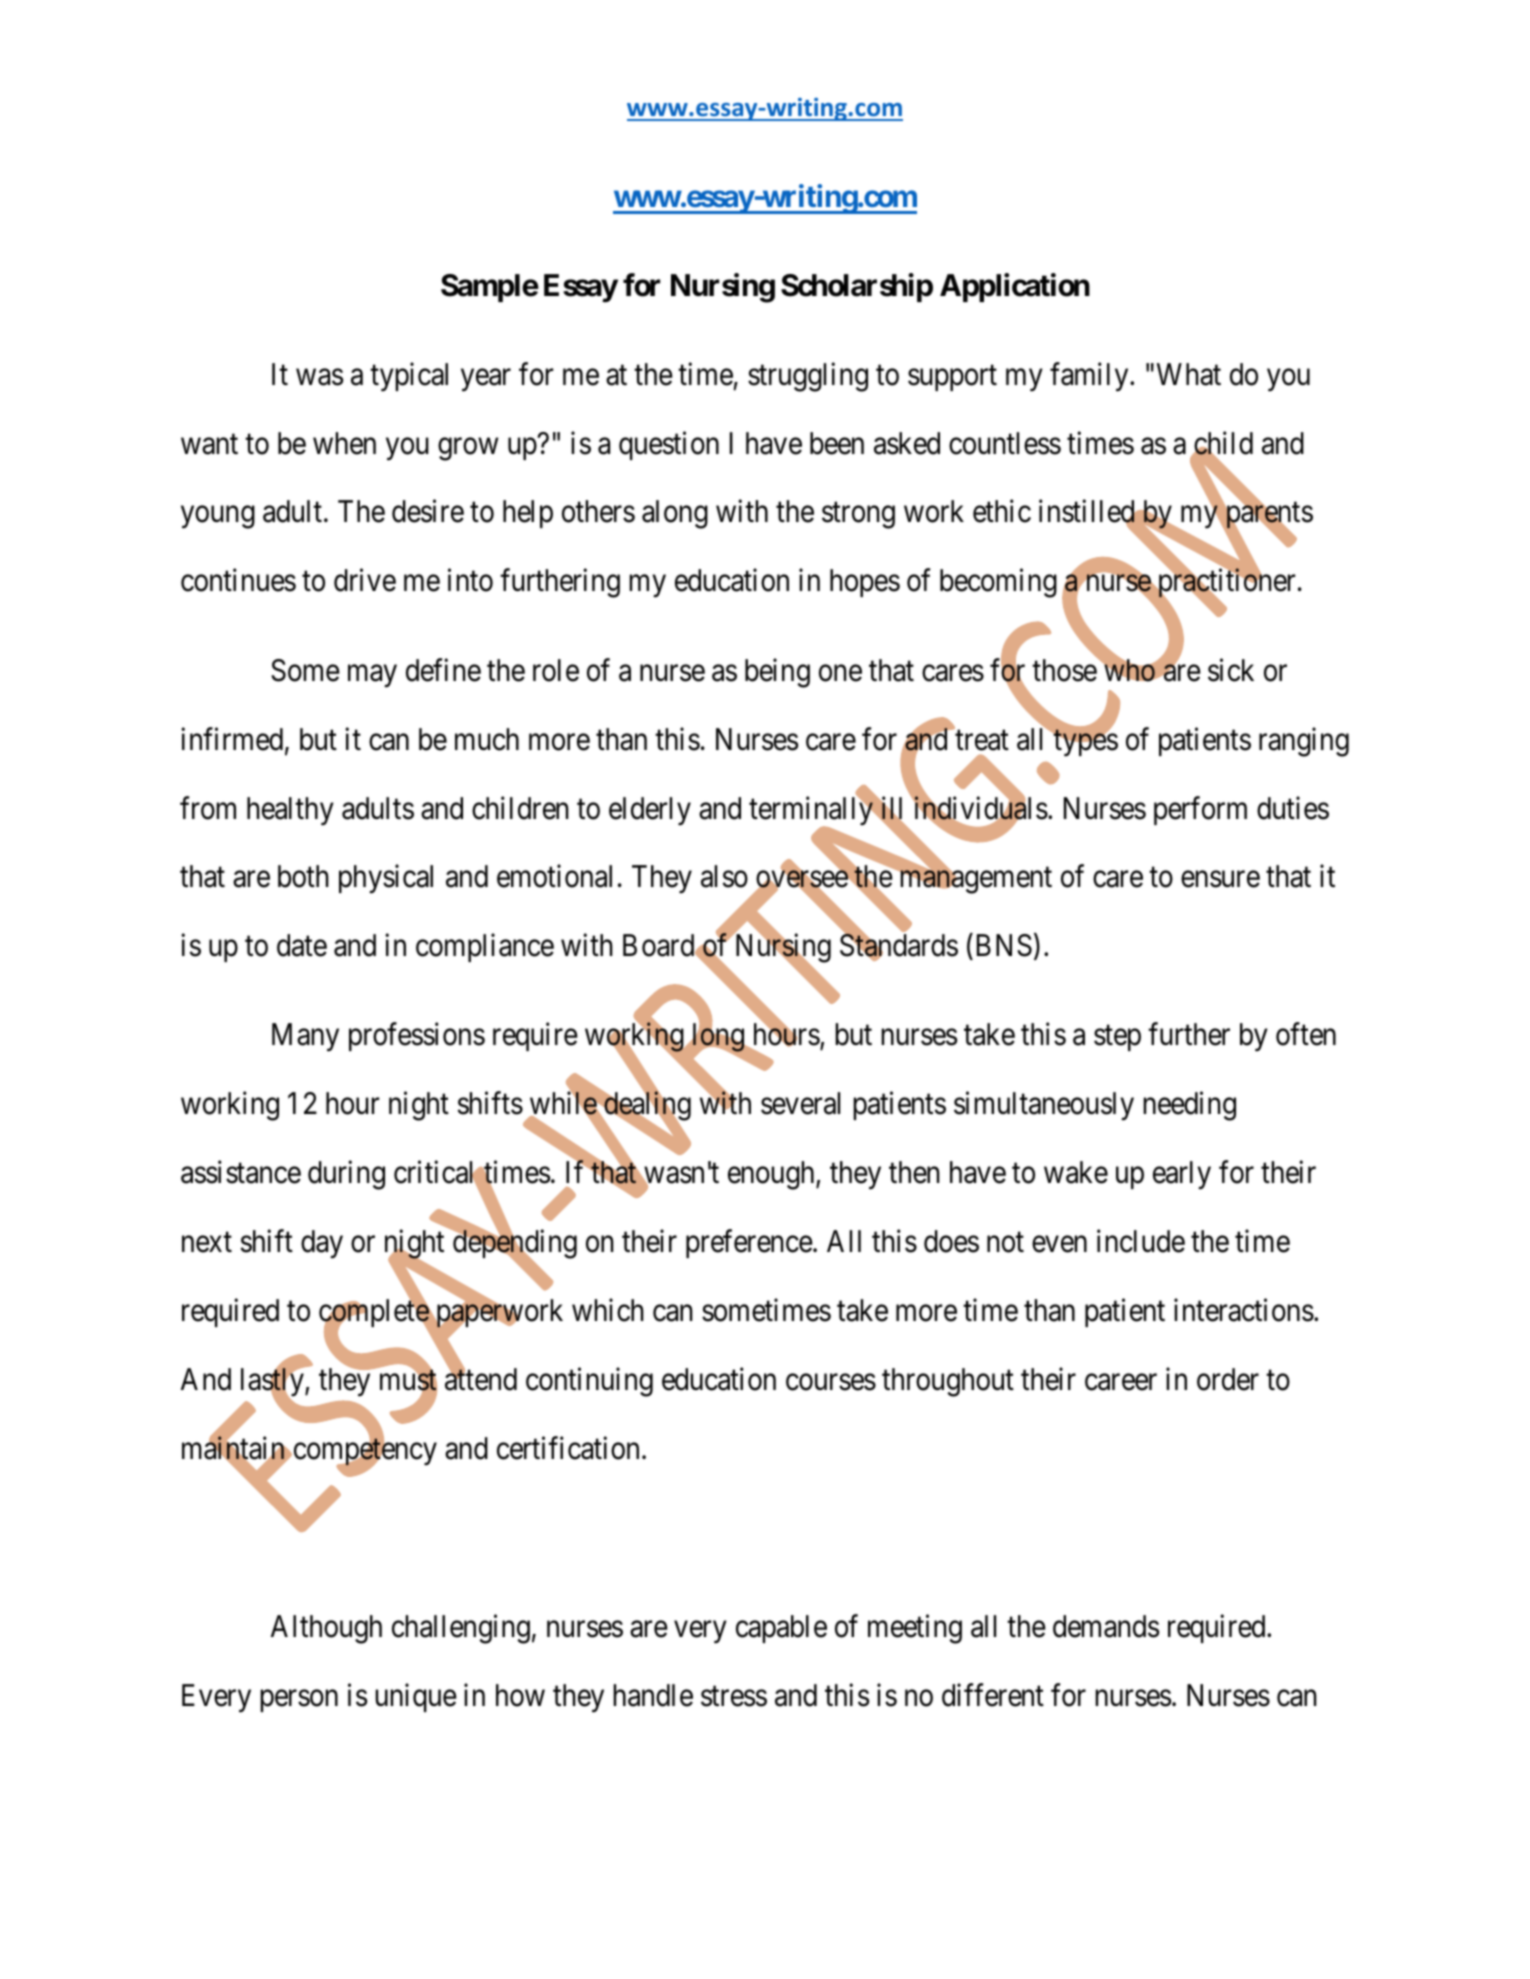 The image size is (1530, 1979). What do you see at coordinates (1200, 810) in the page?
I see `perform` at bounding box center [1200, 810].
